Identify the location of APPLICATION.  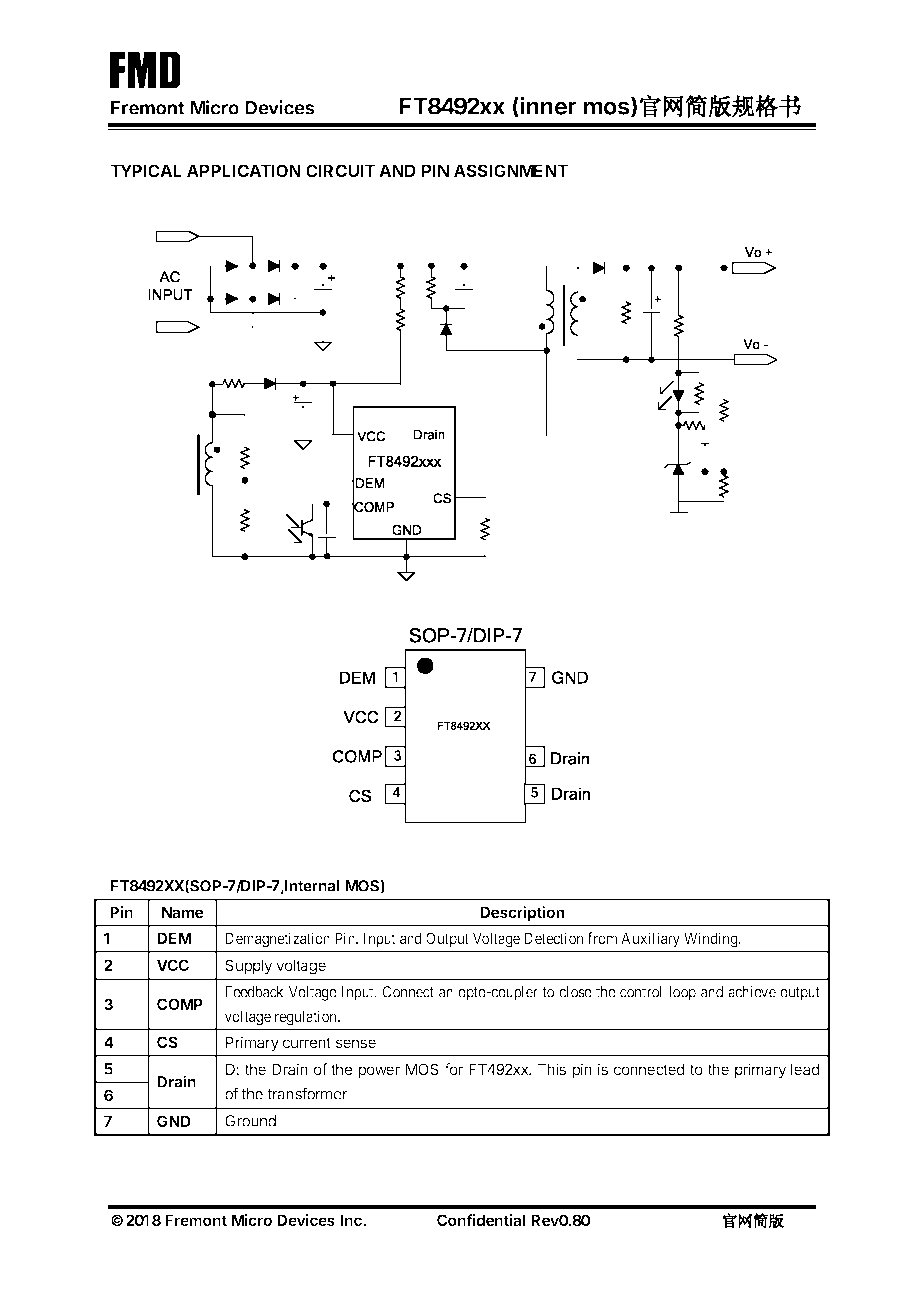
(244, 170).
